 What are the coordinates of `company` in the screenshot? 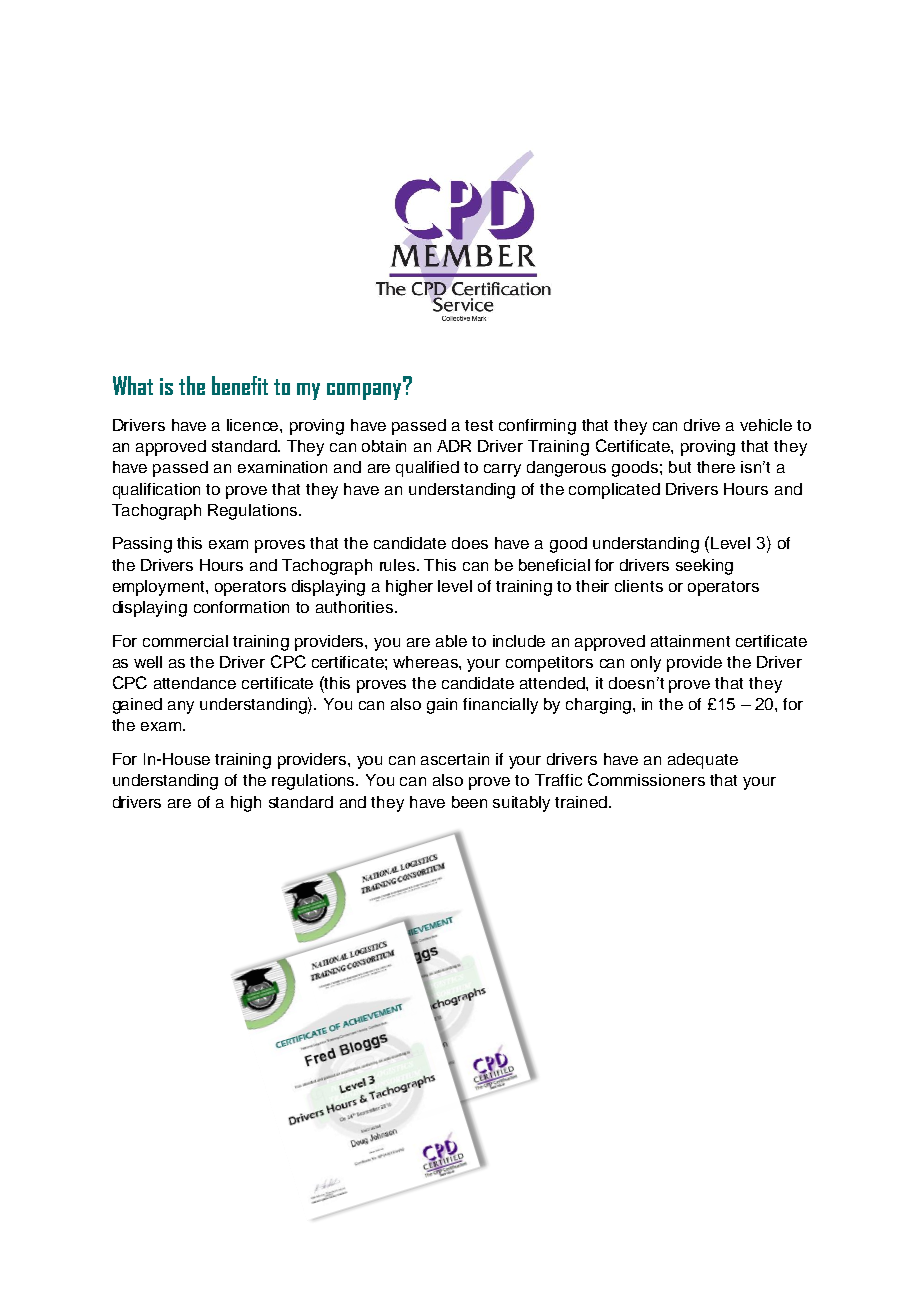 It's located at (365, 390).
